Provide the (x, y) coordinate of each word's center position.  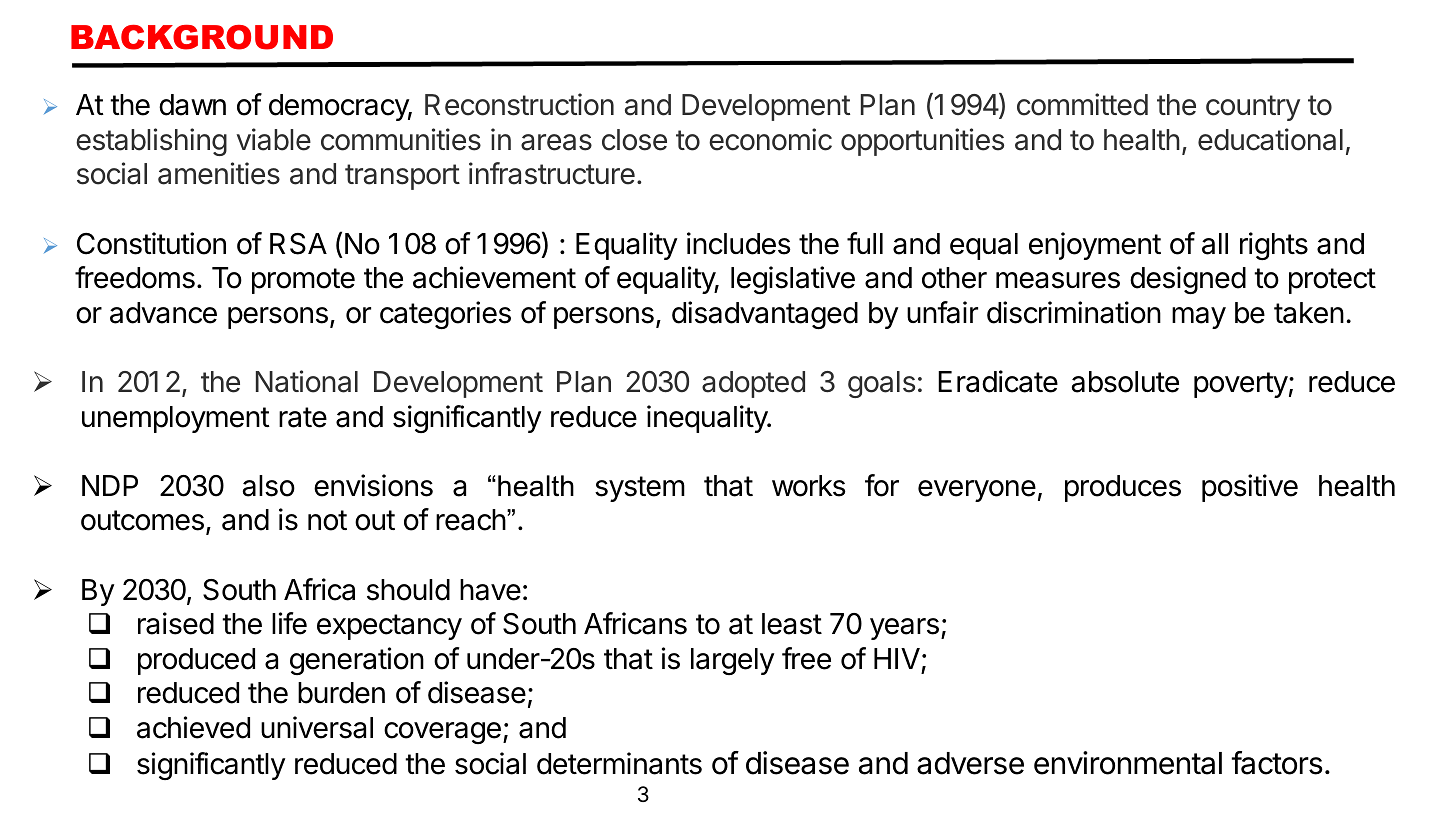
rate (303, 417)
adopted (753, 384)
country (1253, 108)
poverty (1241, 385)
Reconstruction (519, 104)
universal (317, 727)
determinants (619, 763)
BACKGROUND (202, 37)
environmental (1128, 763)
